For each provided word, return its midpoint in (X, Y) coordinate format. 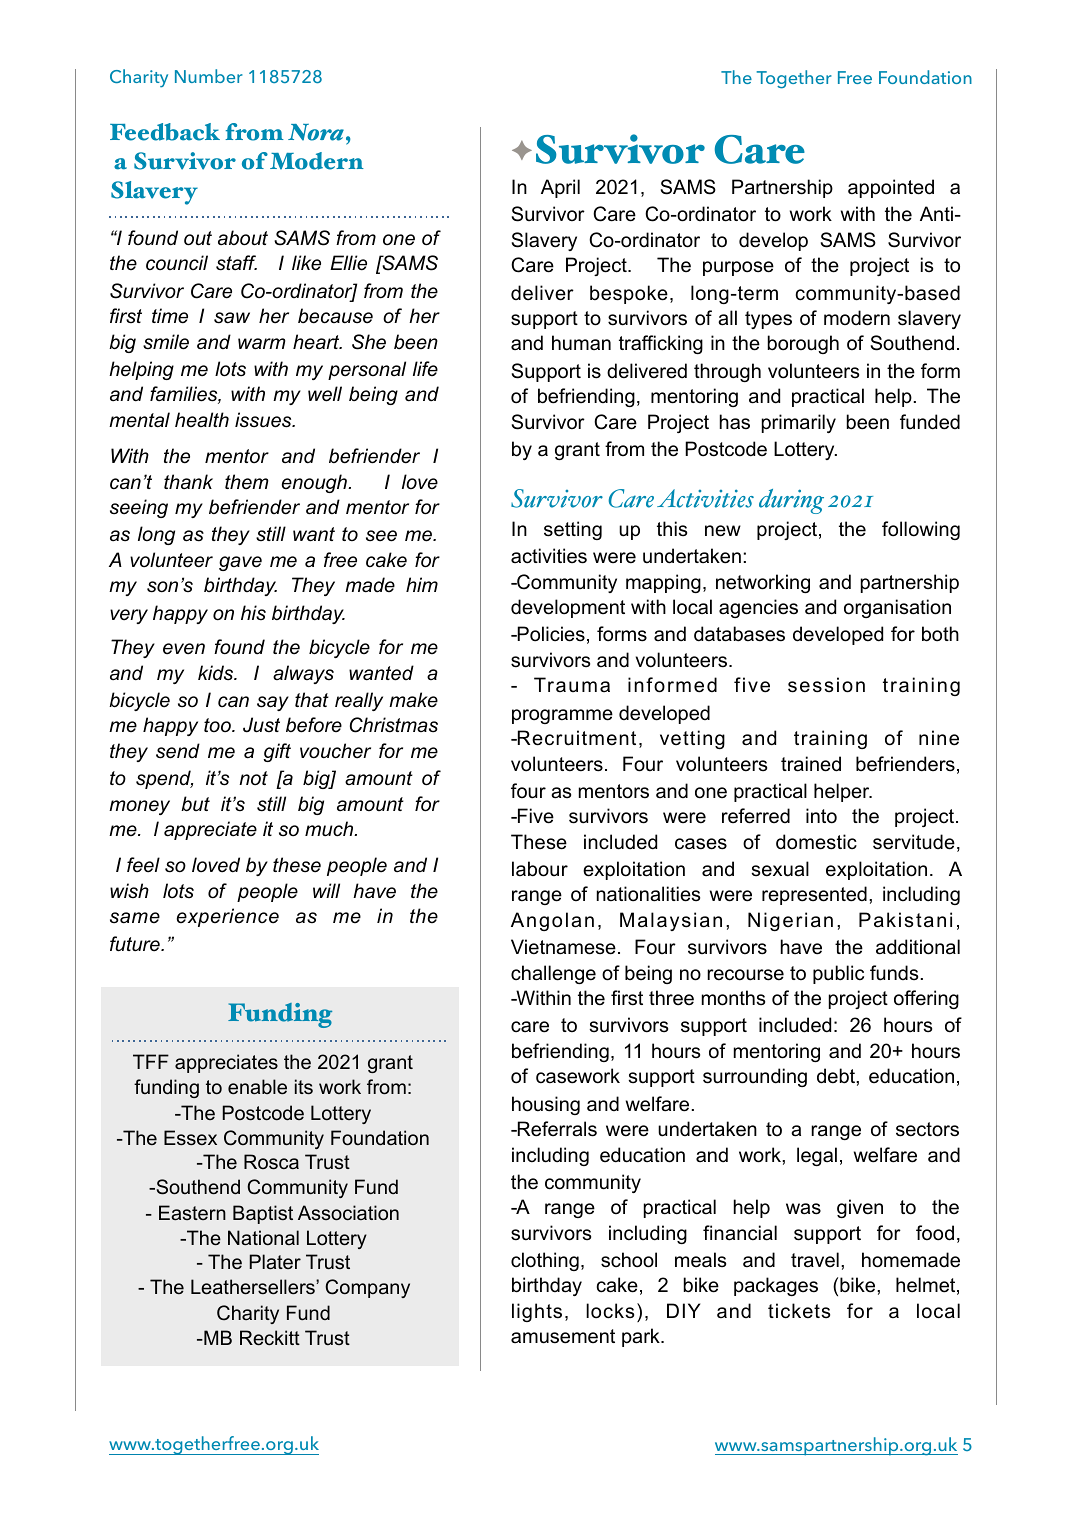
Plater (275, 1261)
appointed (891, 188)
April (560, 188)
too (218, 725)
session (826, 685)
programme (562, 716)
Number (209, 76)
